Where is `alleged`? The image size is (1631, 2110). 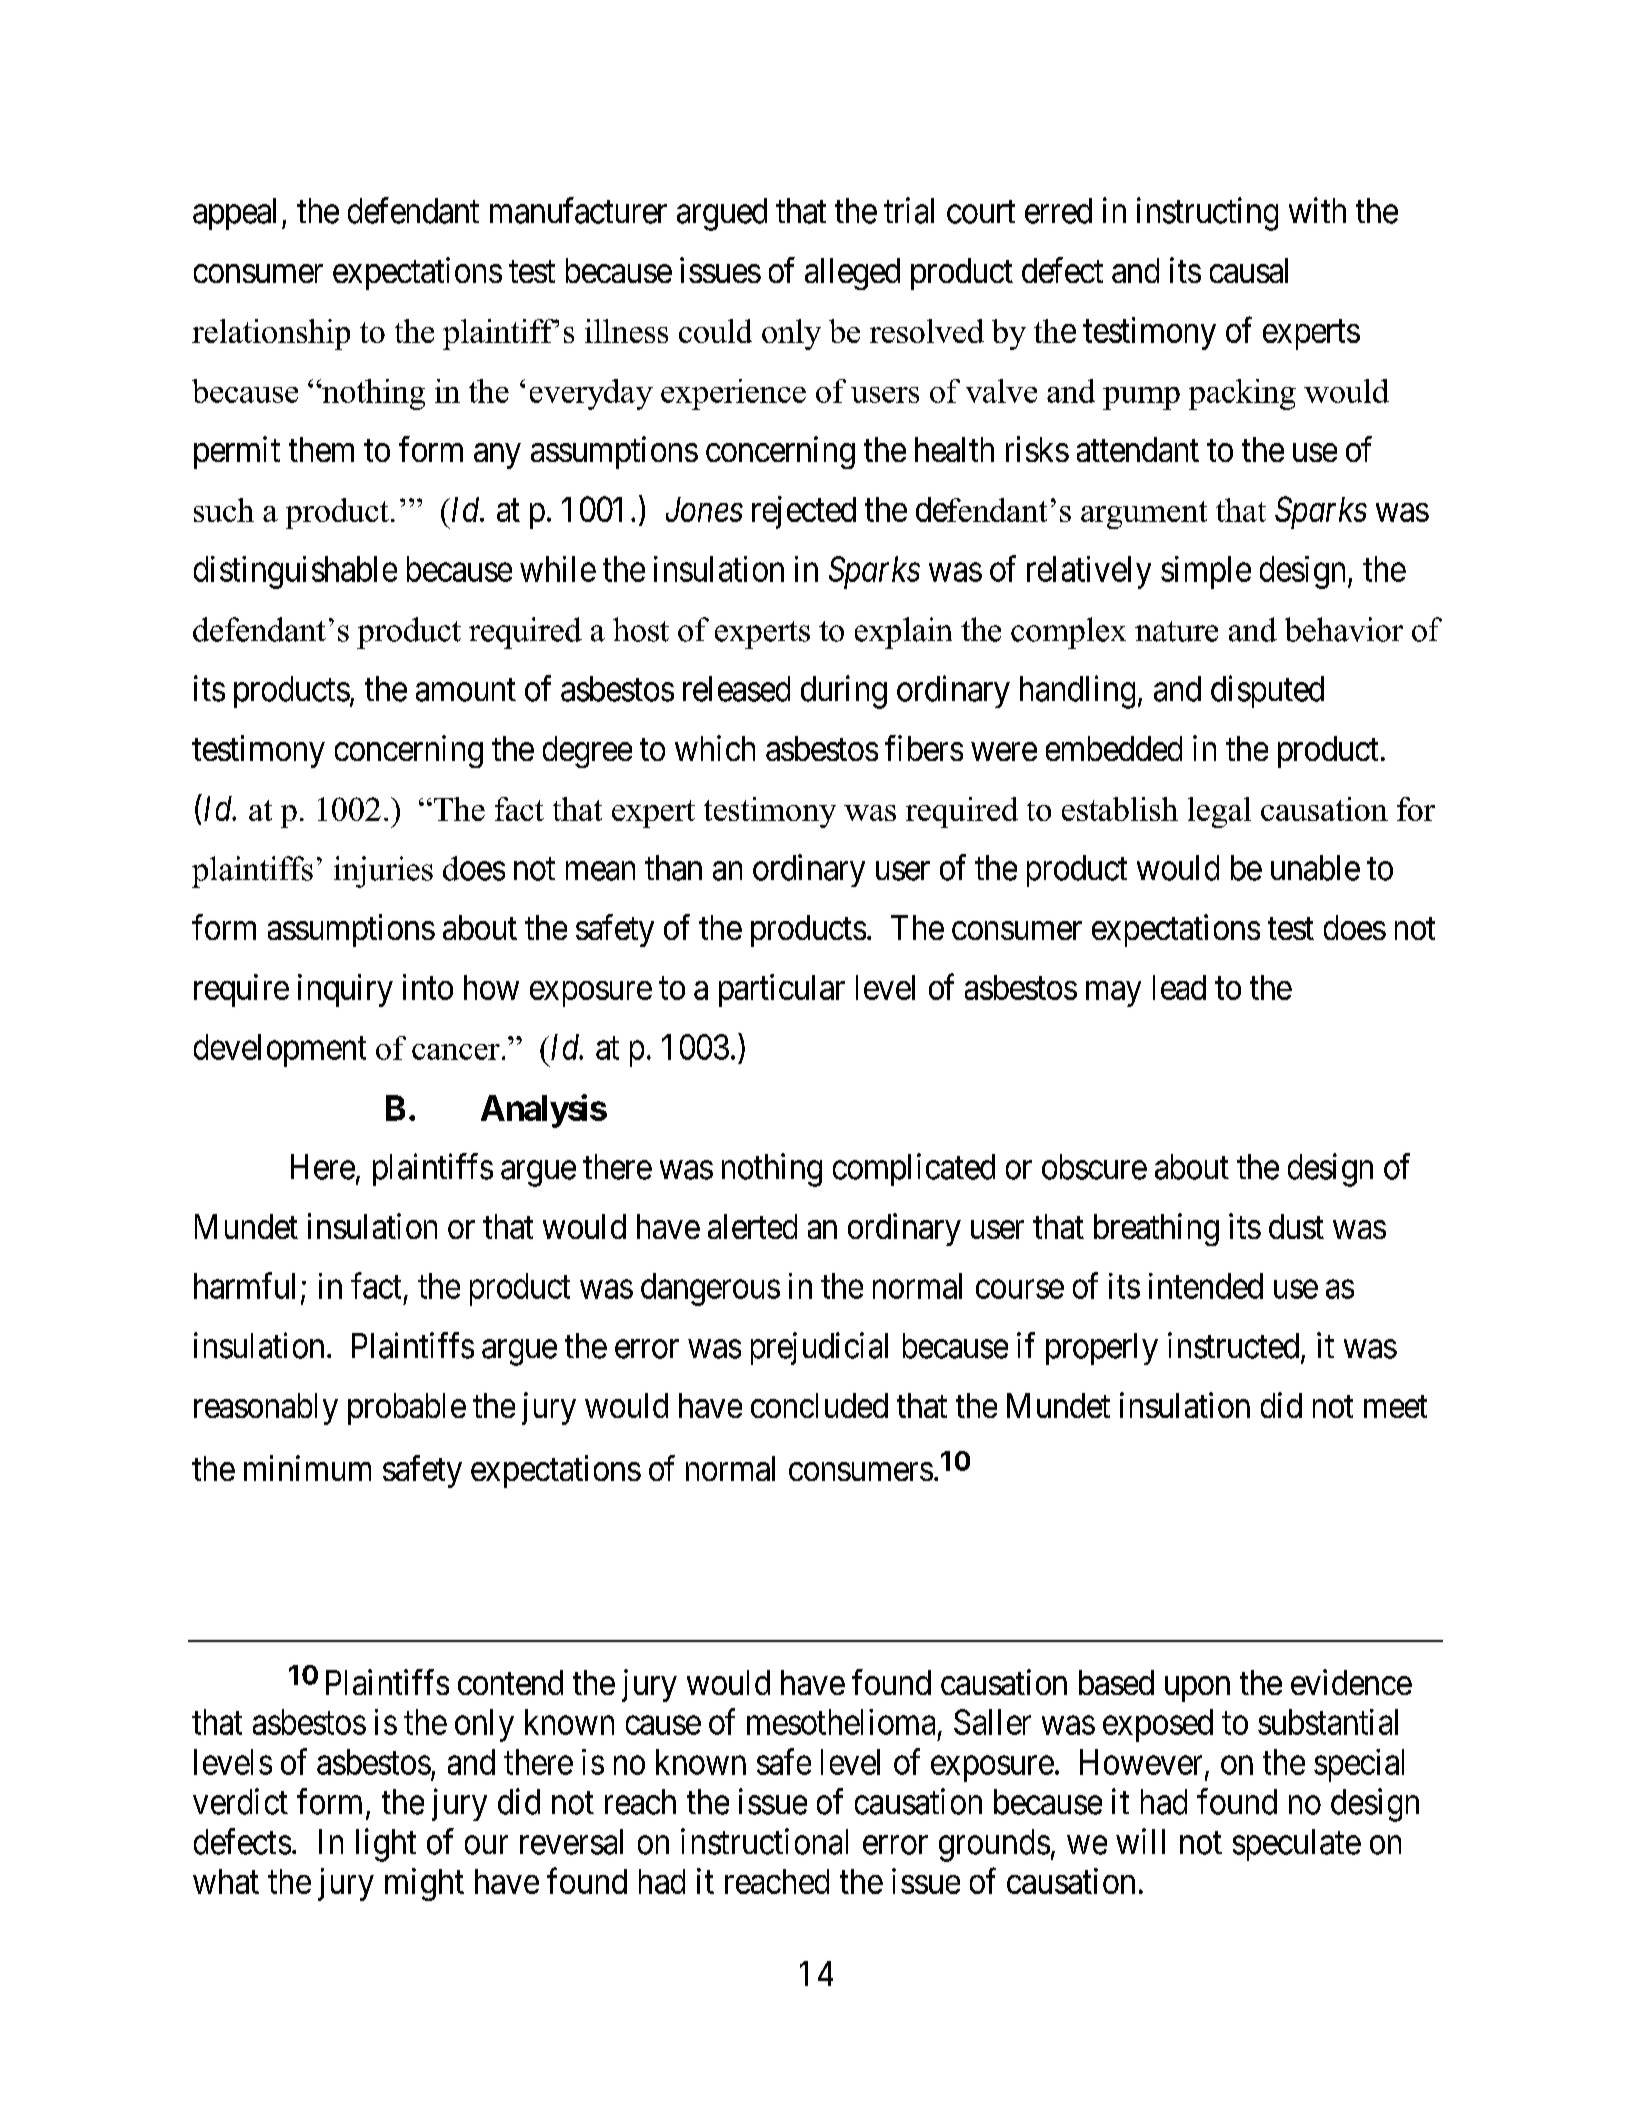 alleged is located at coordinates (852, 274).
